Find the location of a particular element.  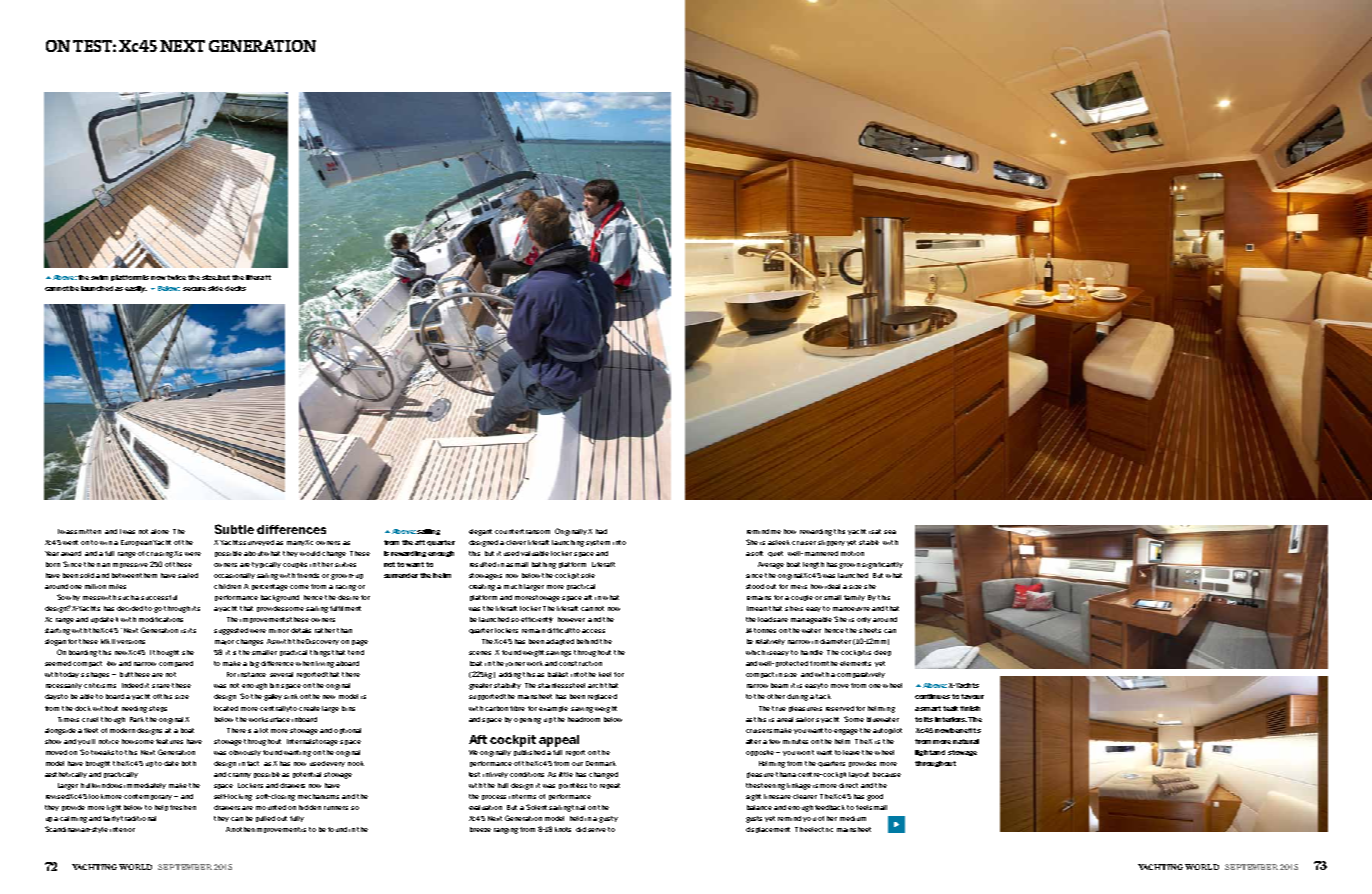

motion is located at coordinates (852, 553).
